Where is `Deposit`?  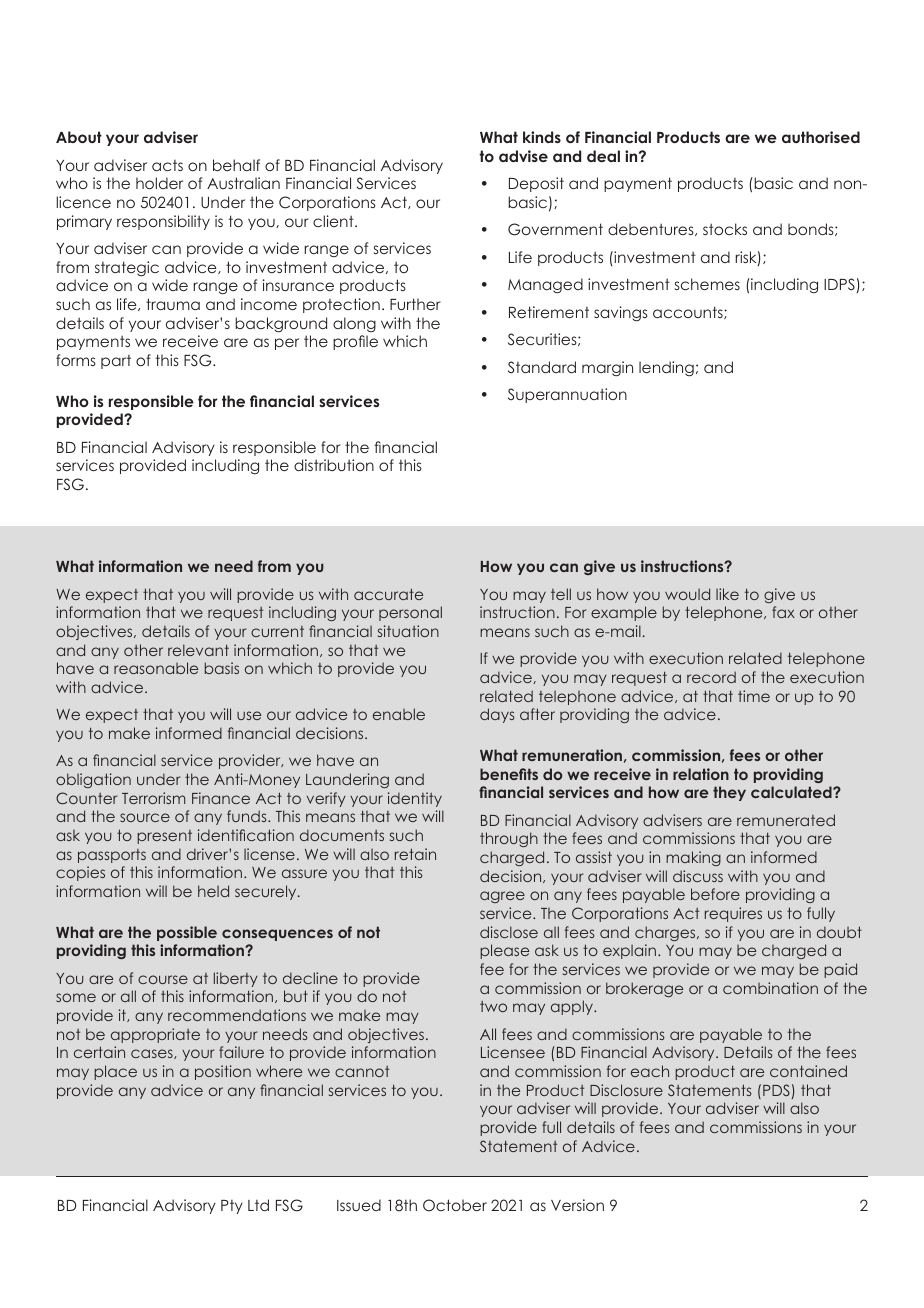
Deposit is located at coordinates (536, 184).
